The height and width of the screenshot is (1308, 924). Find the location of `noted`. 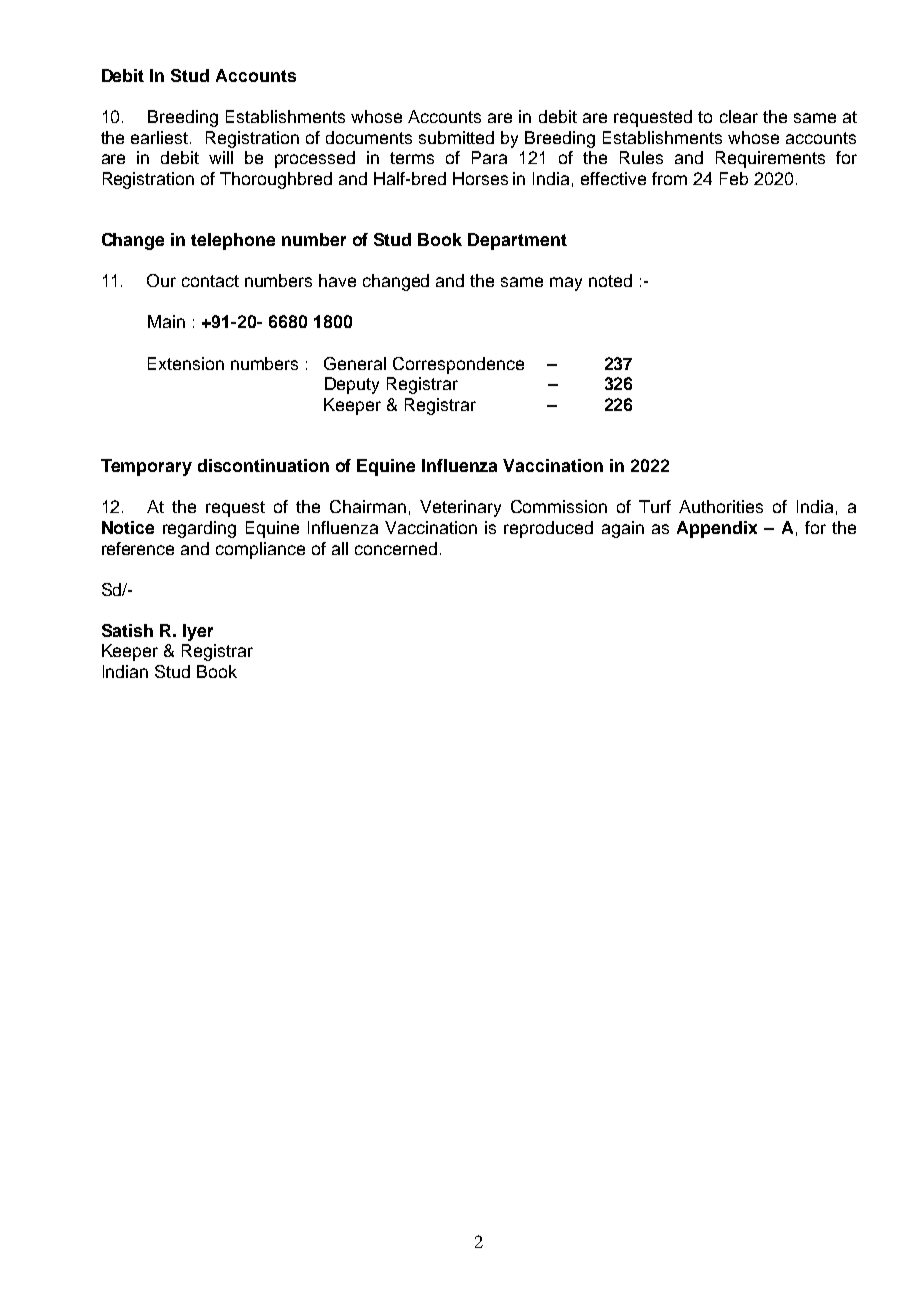

noted is located at coordinates (610, 280).
